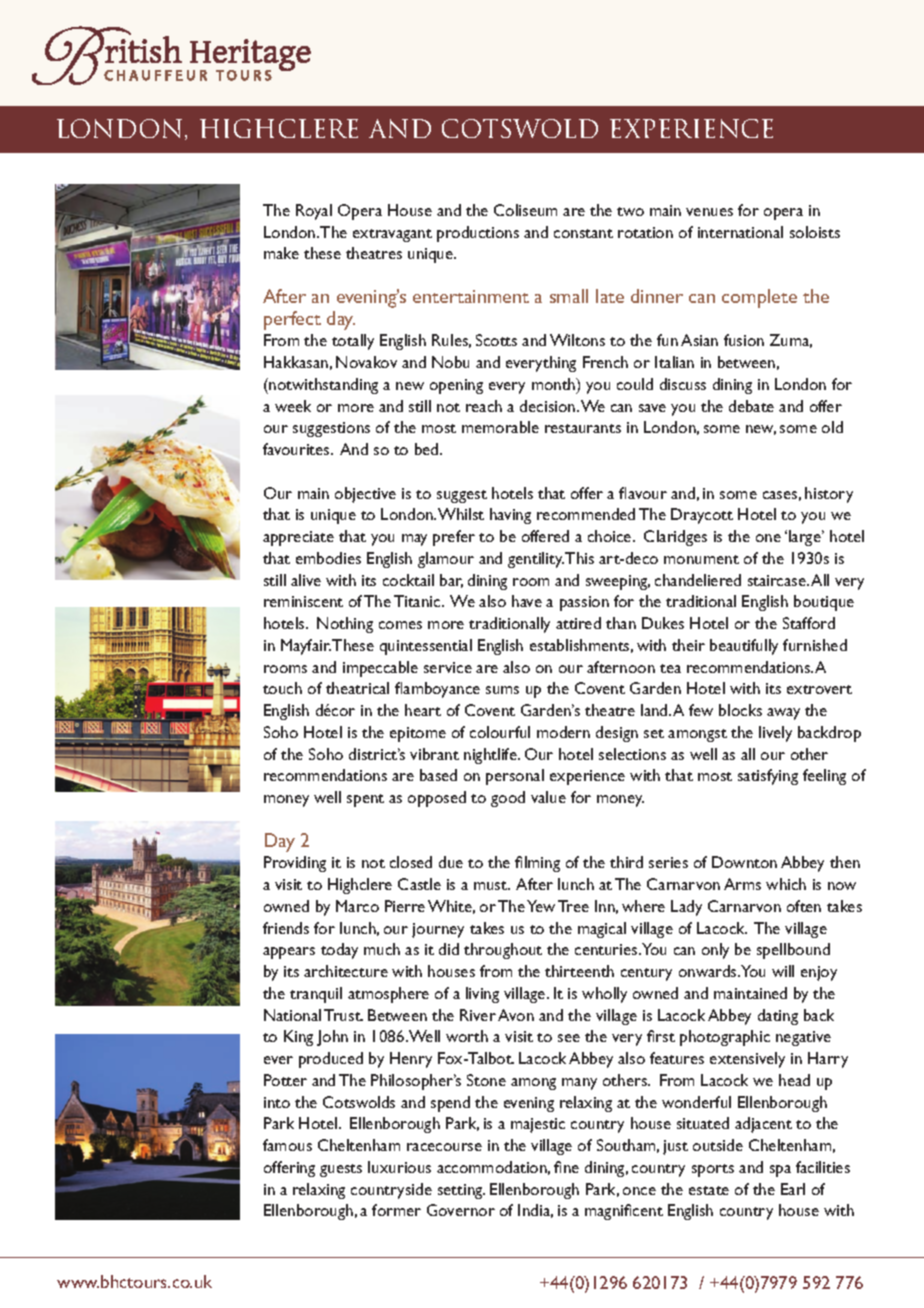 The width and height of the page is (924, 1308). Describe the element at coordinates (537, 864) in the page. I see `filming` at that location.
